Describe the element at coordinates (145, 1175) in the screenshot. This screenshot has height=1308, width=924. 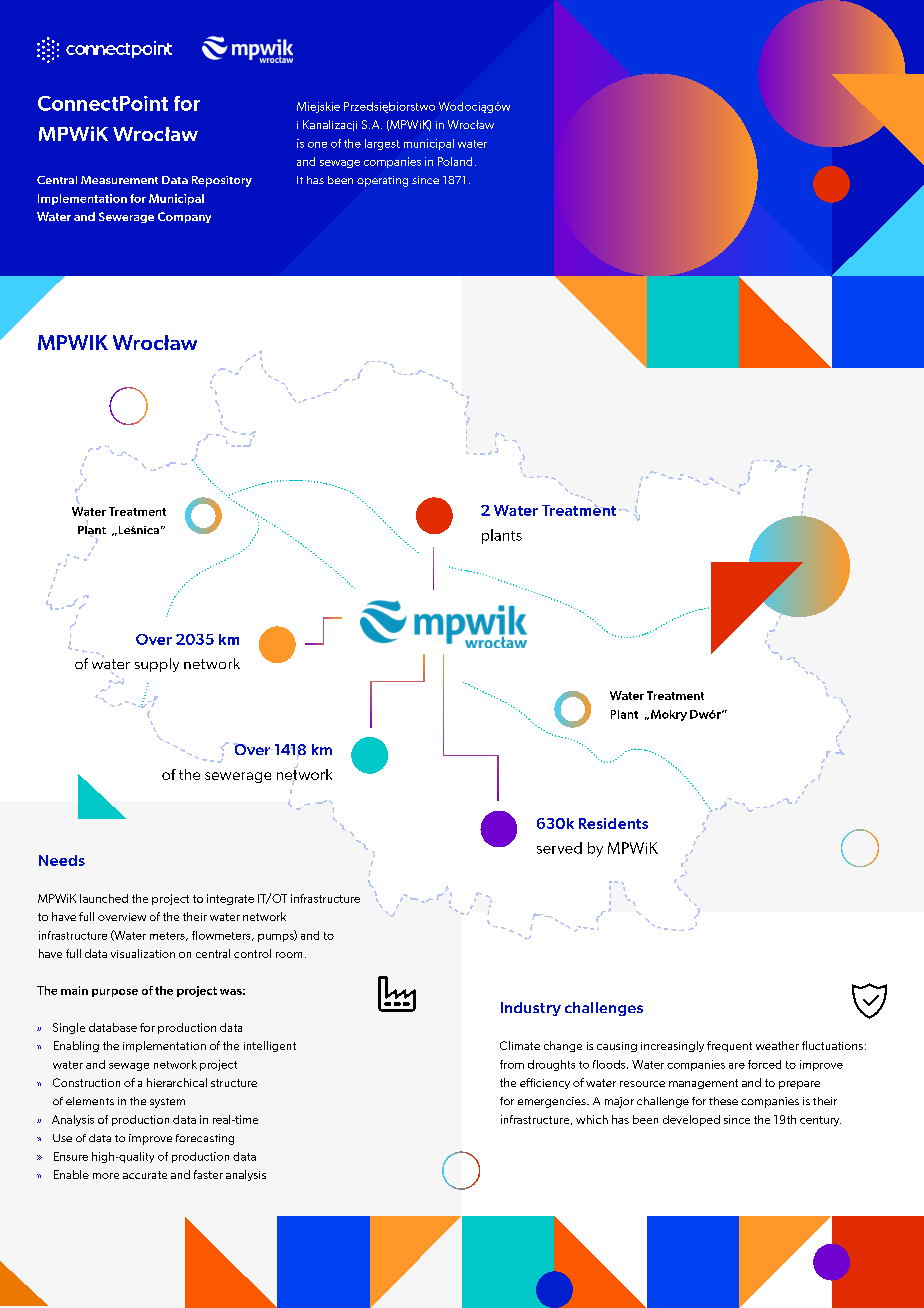
I see `accurate` at that location.
